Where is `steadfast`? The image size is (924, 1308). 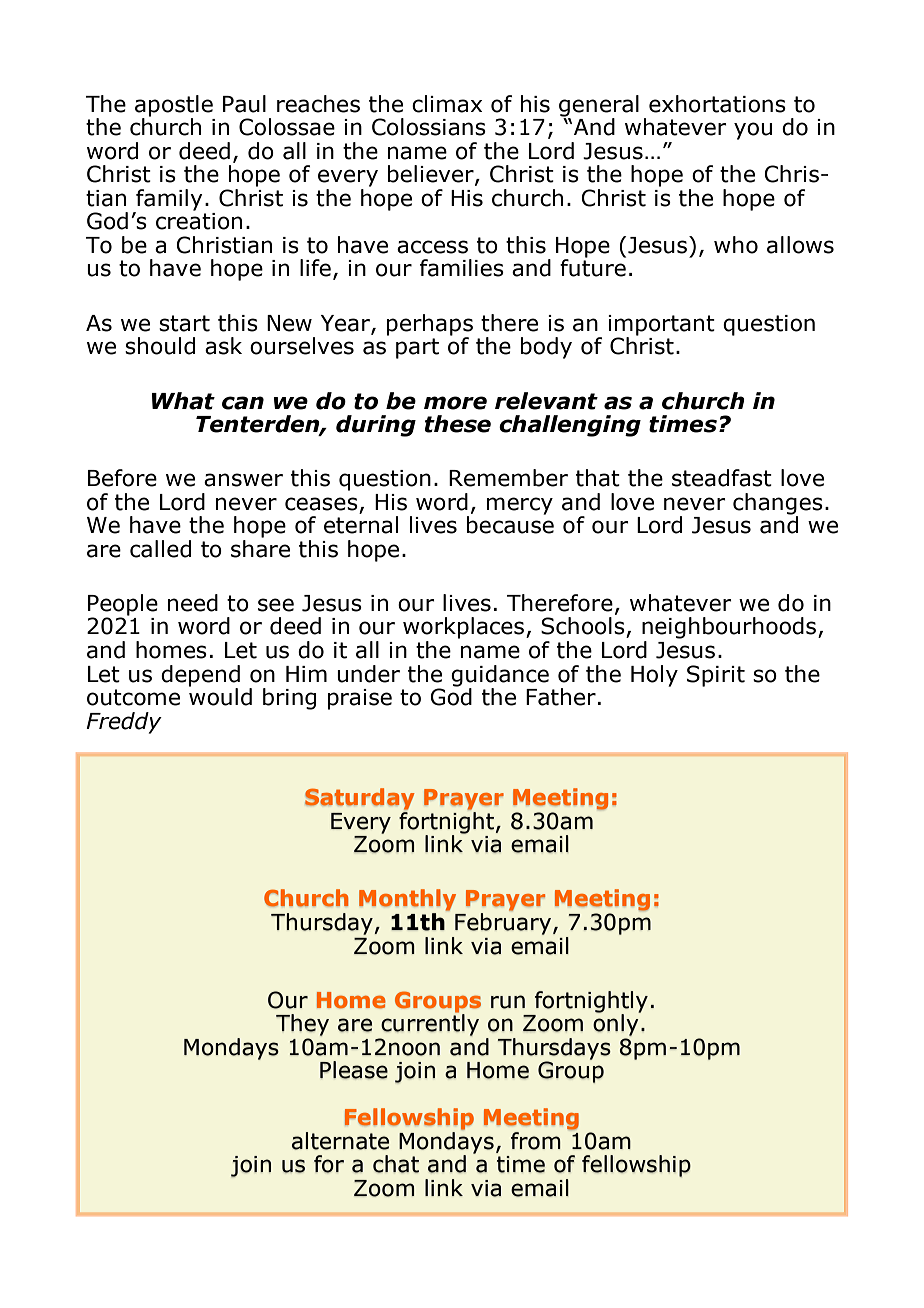 steadfast is located at coordinates (722, 478).
